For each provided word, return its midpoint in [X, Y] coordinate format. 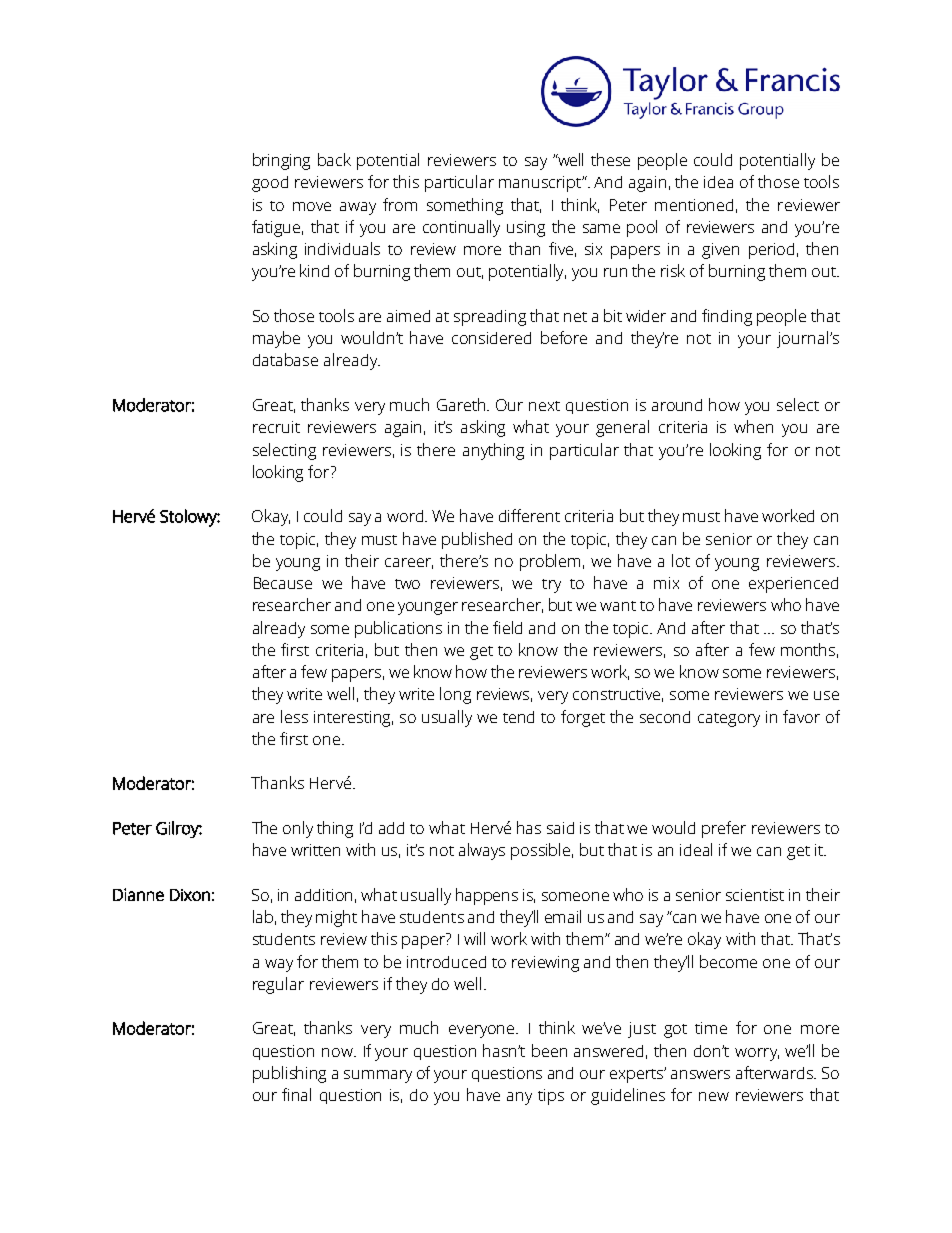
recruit [276, 427]
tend [518, 717]
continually [461, 228]
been [549, 1050]
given [720, 251]
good [270, 184]
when [753, 426]
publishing [289, 1074]
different [529, 515]
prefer [724, 829]
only [298, 829]
